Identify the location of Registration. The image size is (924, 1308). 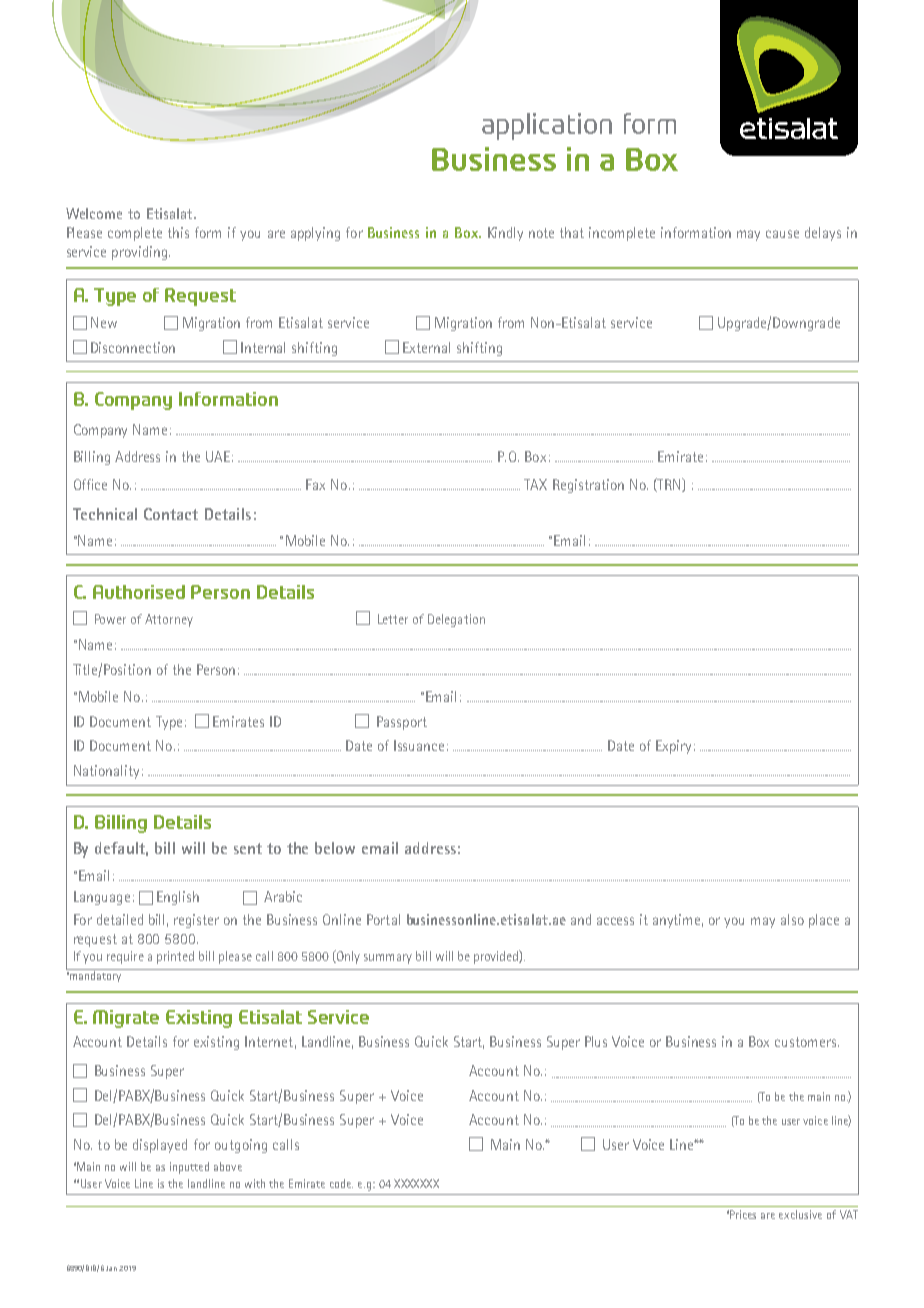
(588, 486).
